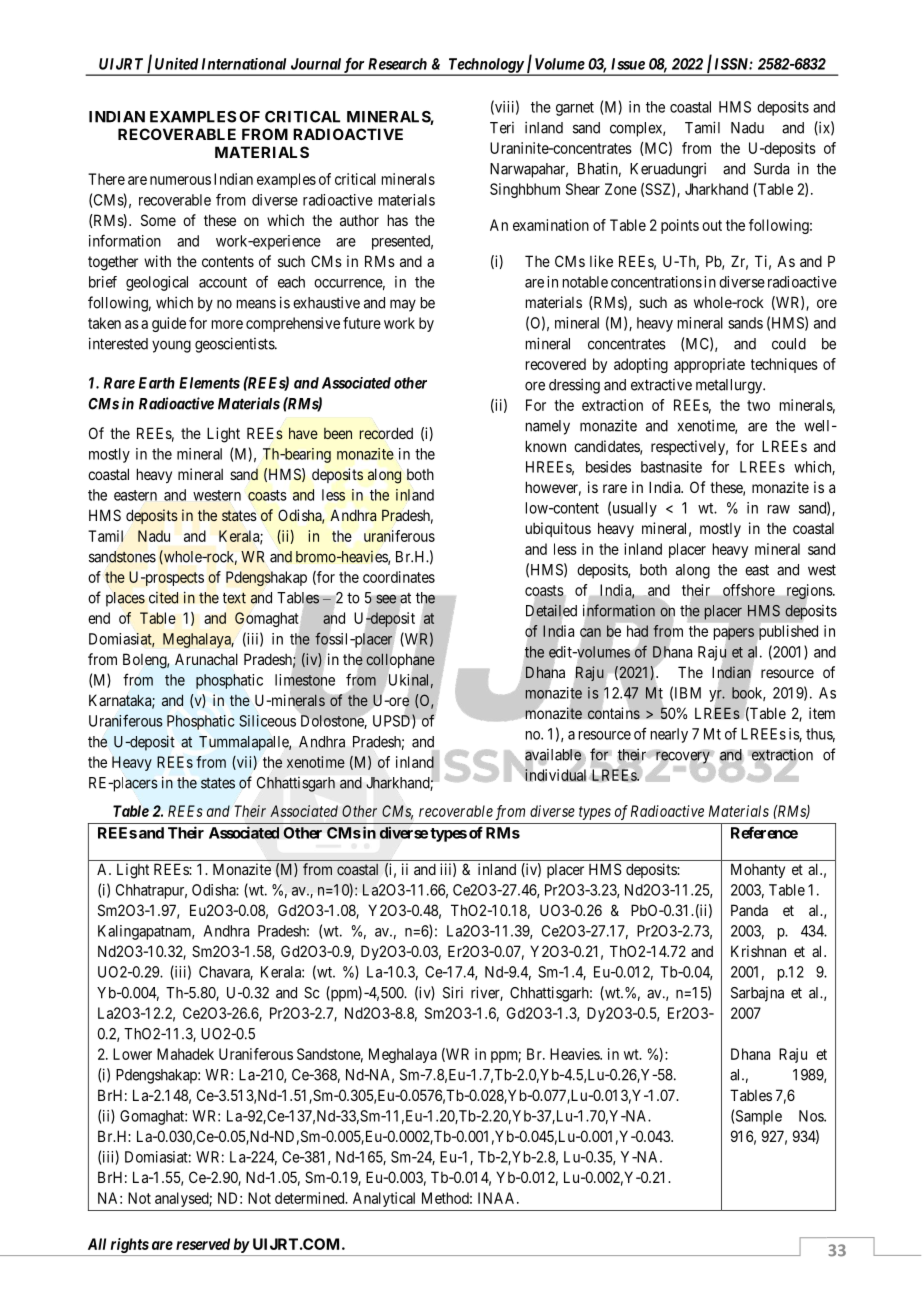 The width and height of the page is (924, 1308). I want to click on Lower, so click(132, 1054).
